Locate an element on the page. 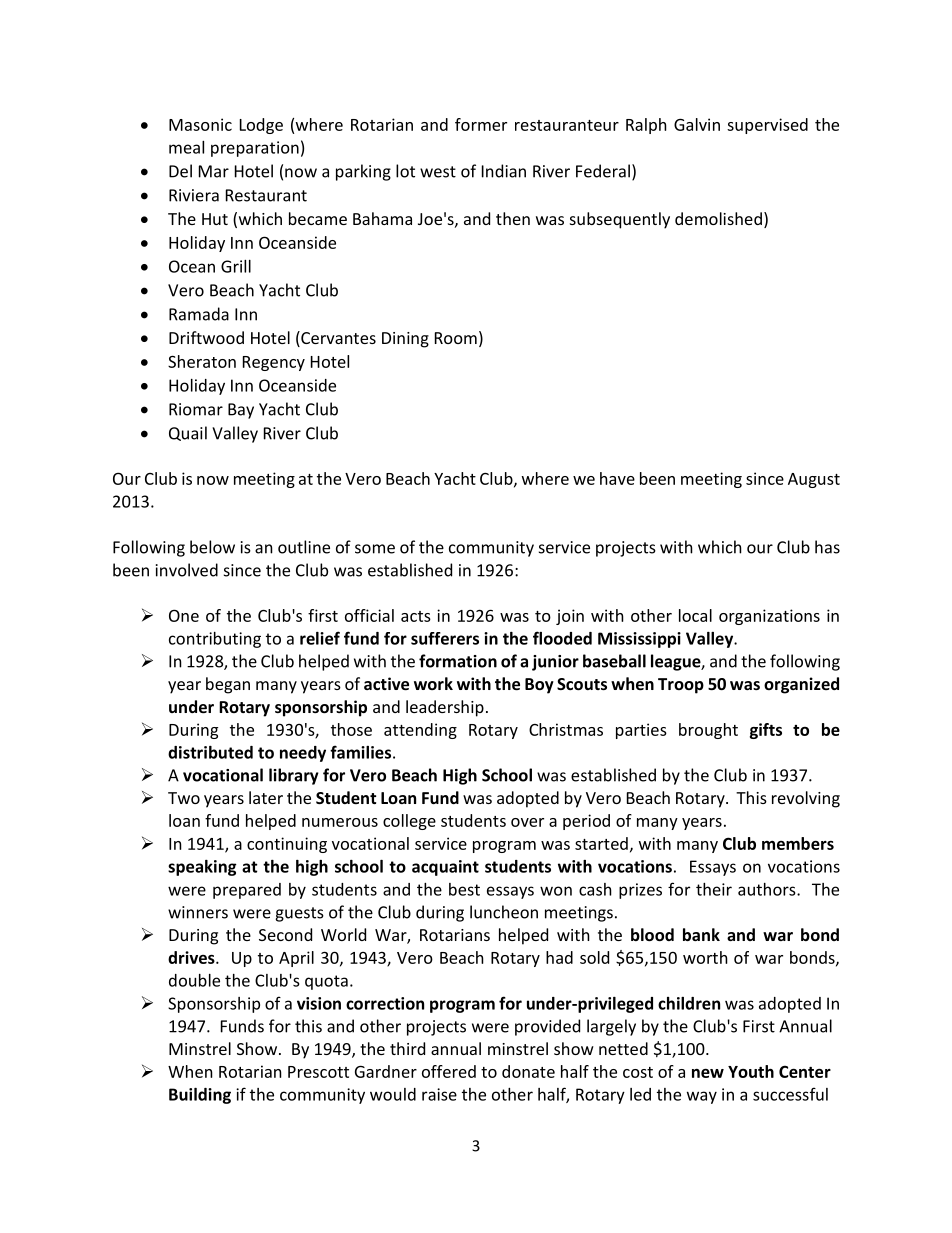 The height and width of the page is (1233, 952). Christmas is located at coordinates (566, 729).
